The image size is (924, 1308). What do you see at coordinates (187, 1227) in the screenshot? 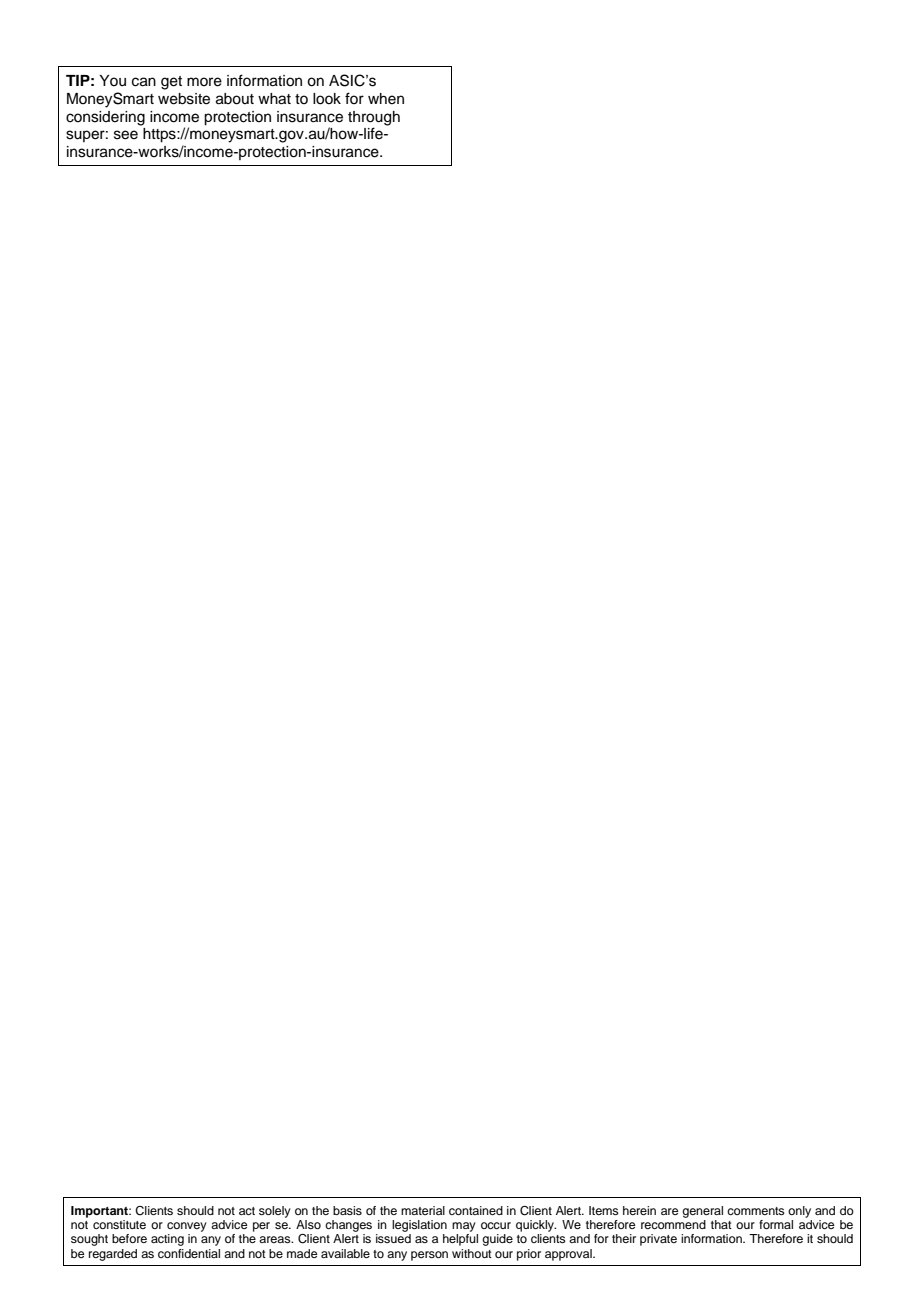
I see `convey` at bounding box center [187, 1227].
